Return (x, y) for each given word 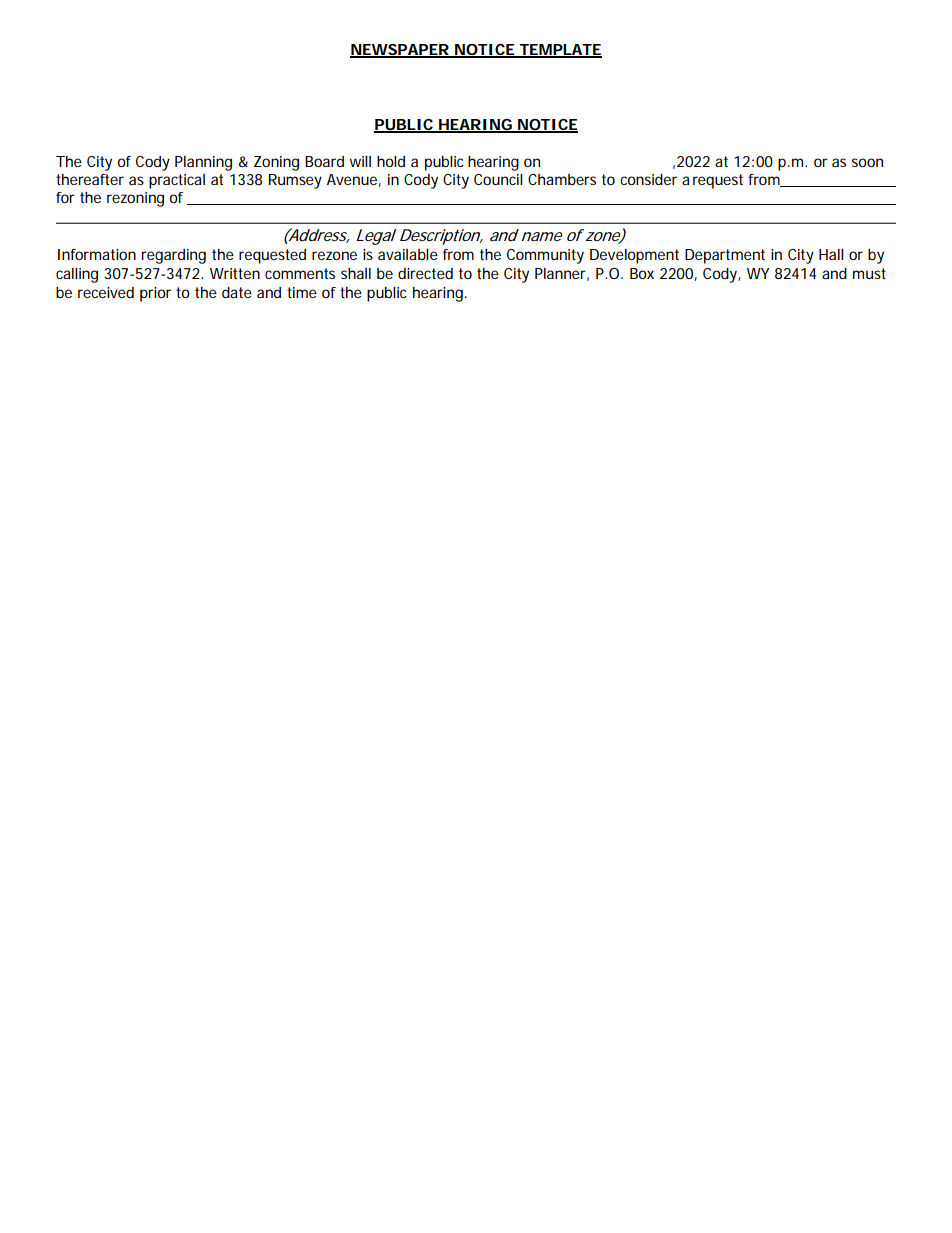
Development (634, 256)
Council (498, 179)
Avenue (354, 180)
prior (158, 294)
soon (867, 162)
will (360, 161)
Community (545, 256)
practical (177, 181)
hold (391, 161)
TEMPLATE (560, 50)
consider (651, 179)
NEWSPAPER (401, 50)
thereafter (90, 179)
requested (272, 256)
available (411, 254)
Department (725, 256)
